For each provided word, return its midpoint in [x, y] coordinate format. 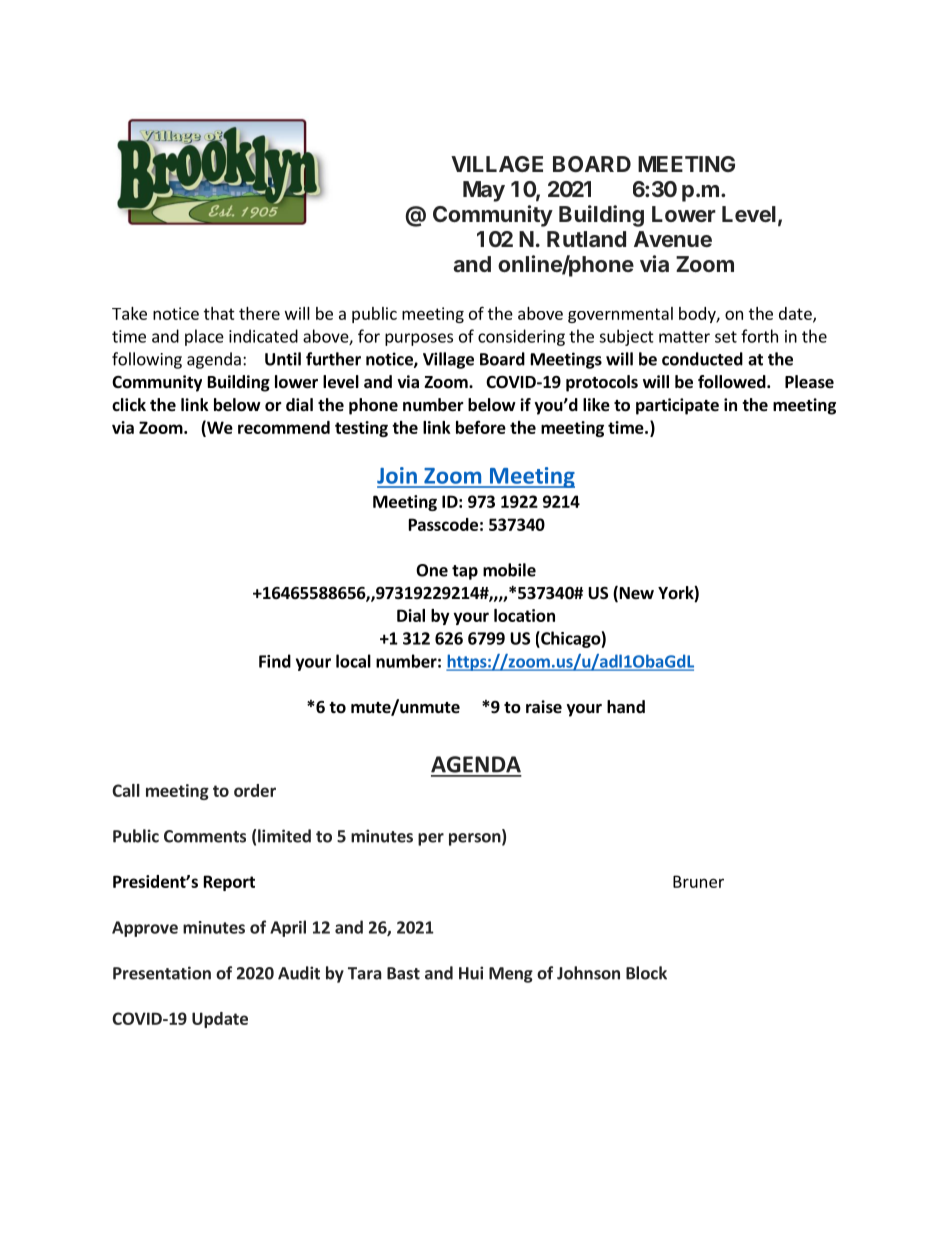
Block [646, 973]
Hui [471, 973]
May [484, 191]
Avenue [673, 239]
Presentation [162, 973]
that [219, 313]
